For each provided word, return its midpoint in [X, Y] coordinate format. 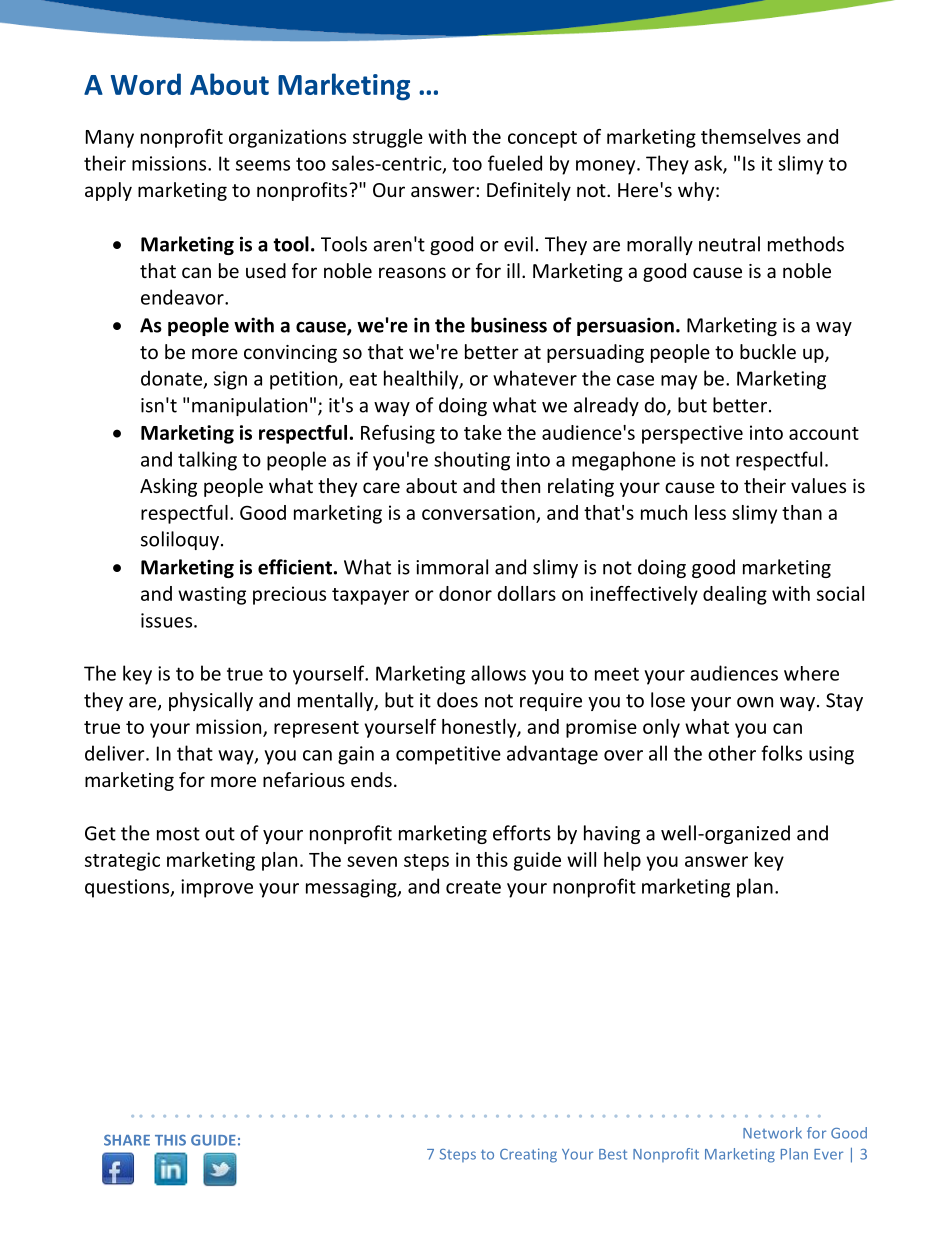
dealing [735, 595]
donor [465, 593]
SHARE [127, 1140]
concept [542, 139]
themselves [751, 136]
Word [146, 84]
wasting [212, 595]
